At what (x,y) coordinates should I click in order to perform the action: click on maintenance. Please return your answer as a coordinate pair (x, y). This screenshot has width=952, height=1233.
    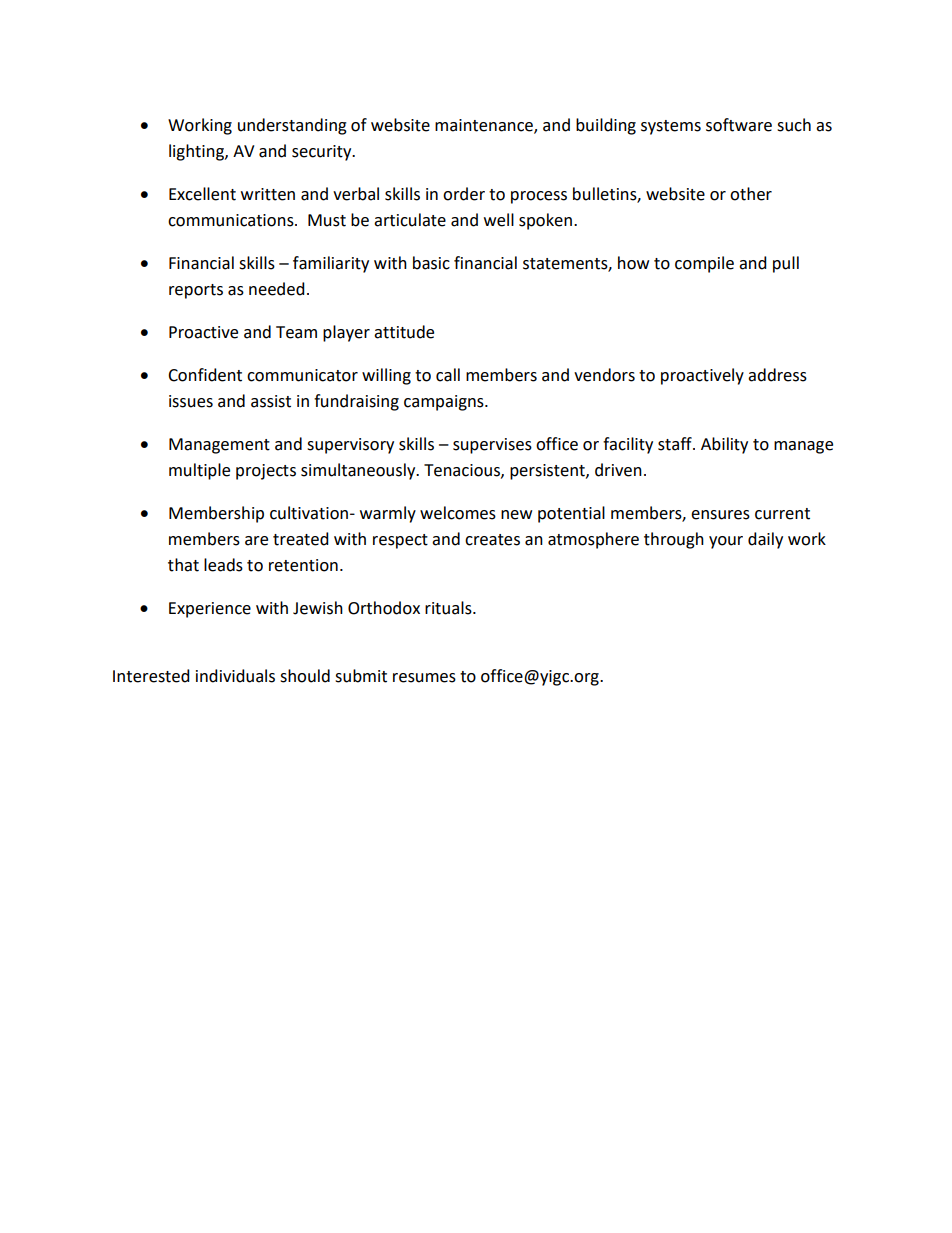
    Looking at the image, I should click on (485, 126).
